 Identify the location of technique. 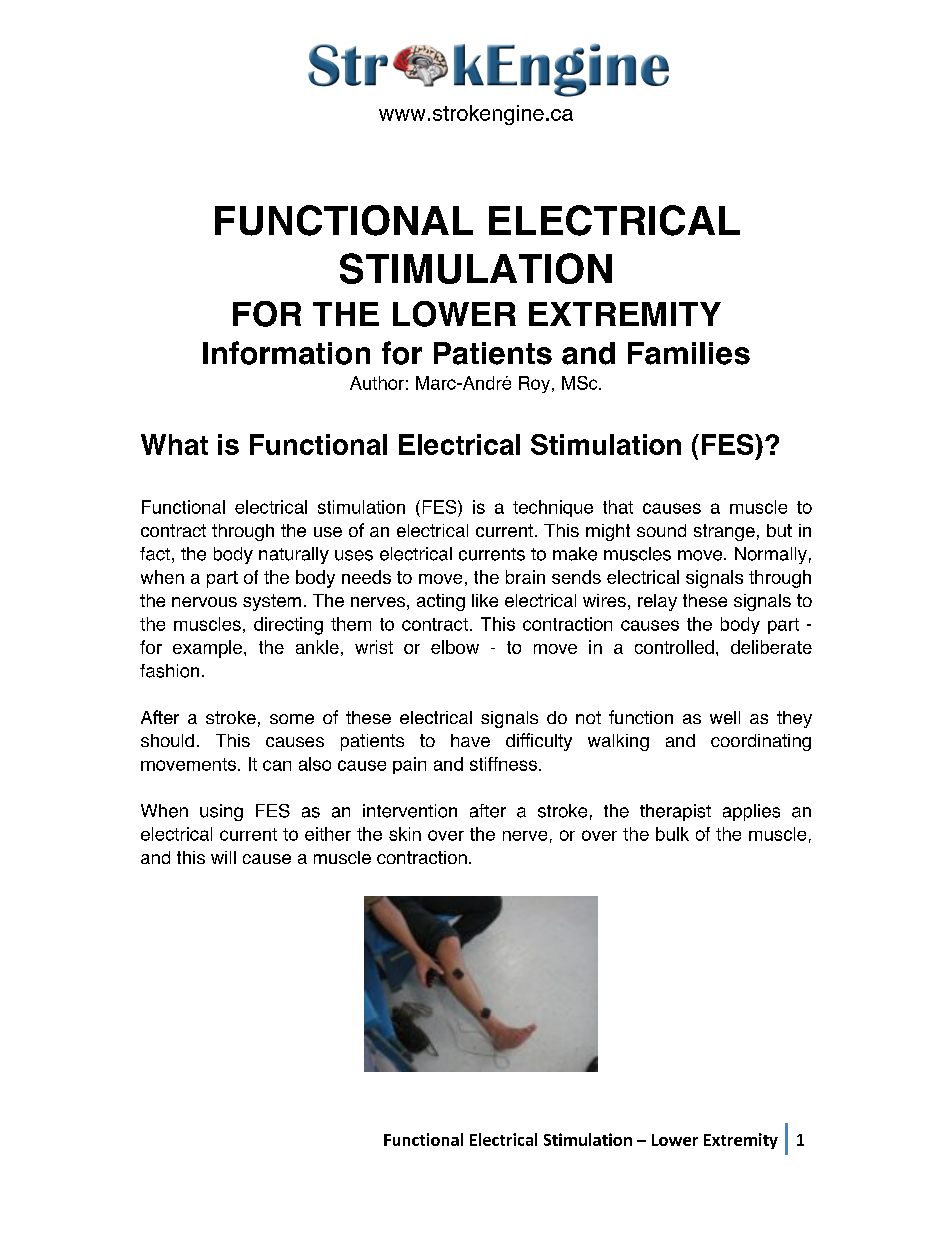
(553, 508).
